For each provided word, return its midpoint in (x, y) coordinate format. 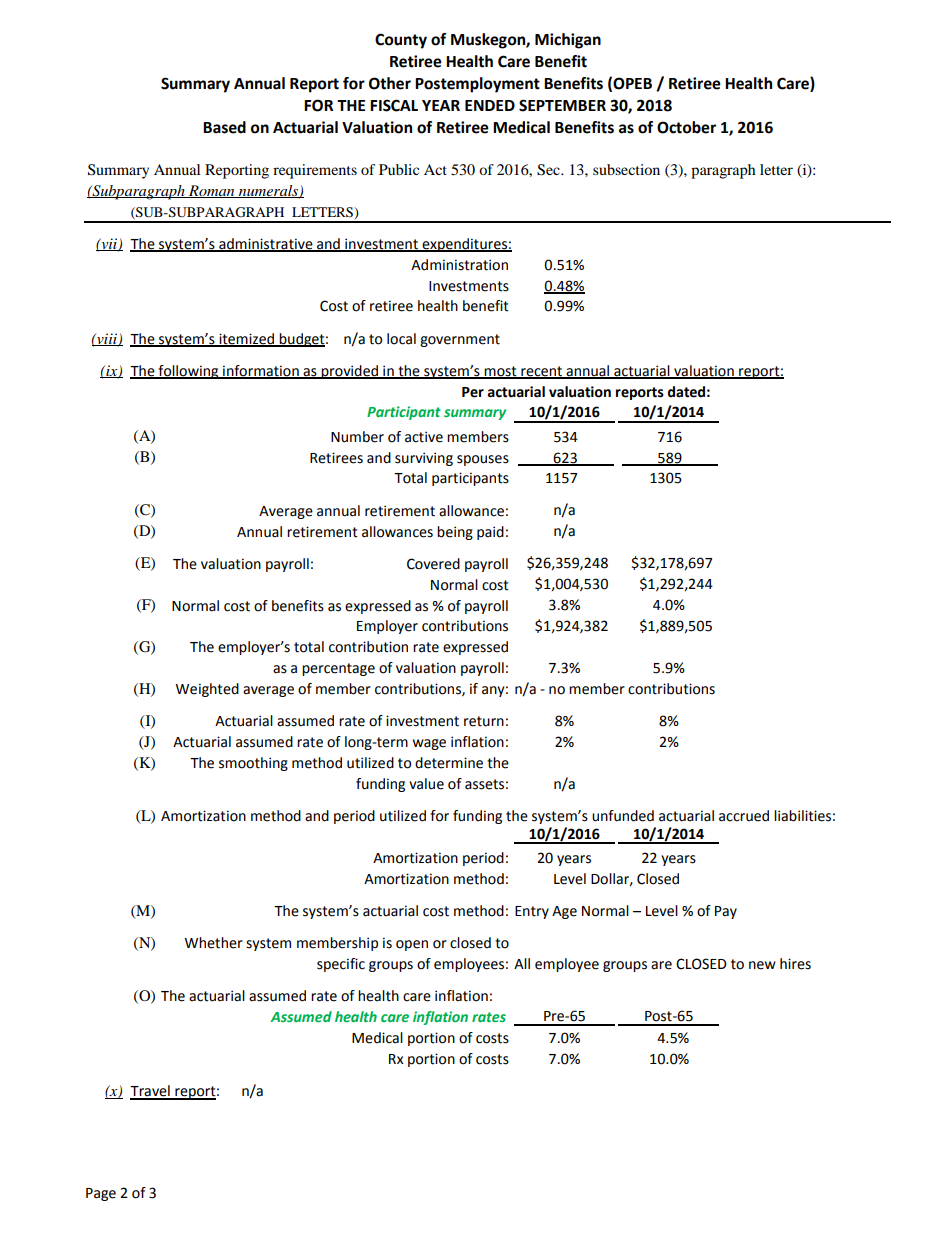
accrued (744, 816)
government (460, 340)
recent (542, 372)
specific (341, 965)
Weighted (207, 690)
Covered (433, 564)
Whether (213, 943)
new (762, 965)
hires (795, 964)
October (686, 127)
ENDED (490, 105)
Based (224, 127)
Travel (151, 1092)
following (188, 372)
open (412, 945)
